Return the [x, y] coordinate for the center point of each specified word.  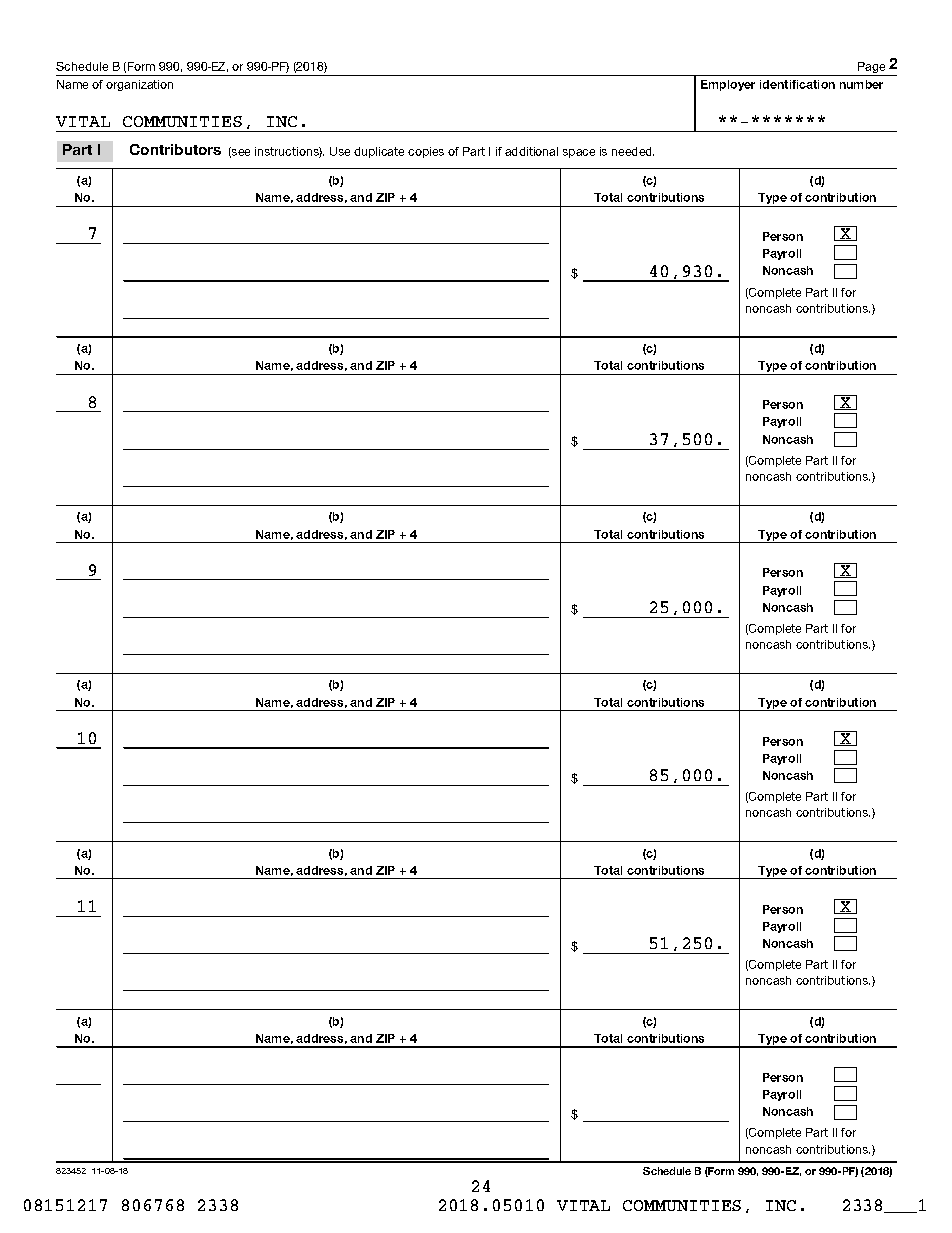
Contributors [175, 149]
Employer [728, 85]
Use [340, 151]
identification [797, 84]
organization [139, 85]
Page [872, 69]
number [861, 84]
